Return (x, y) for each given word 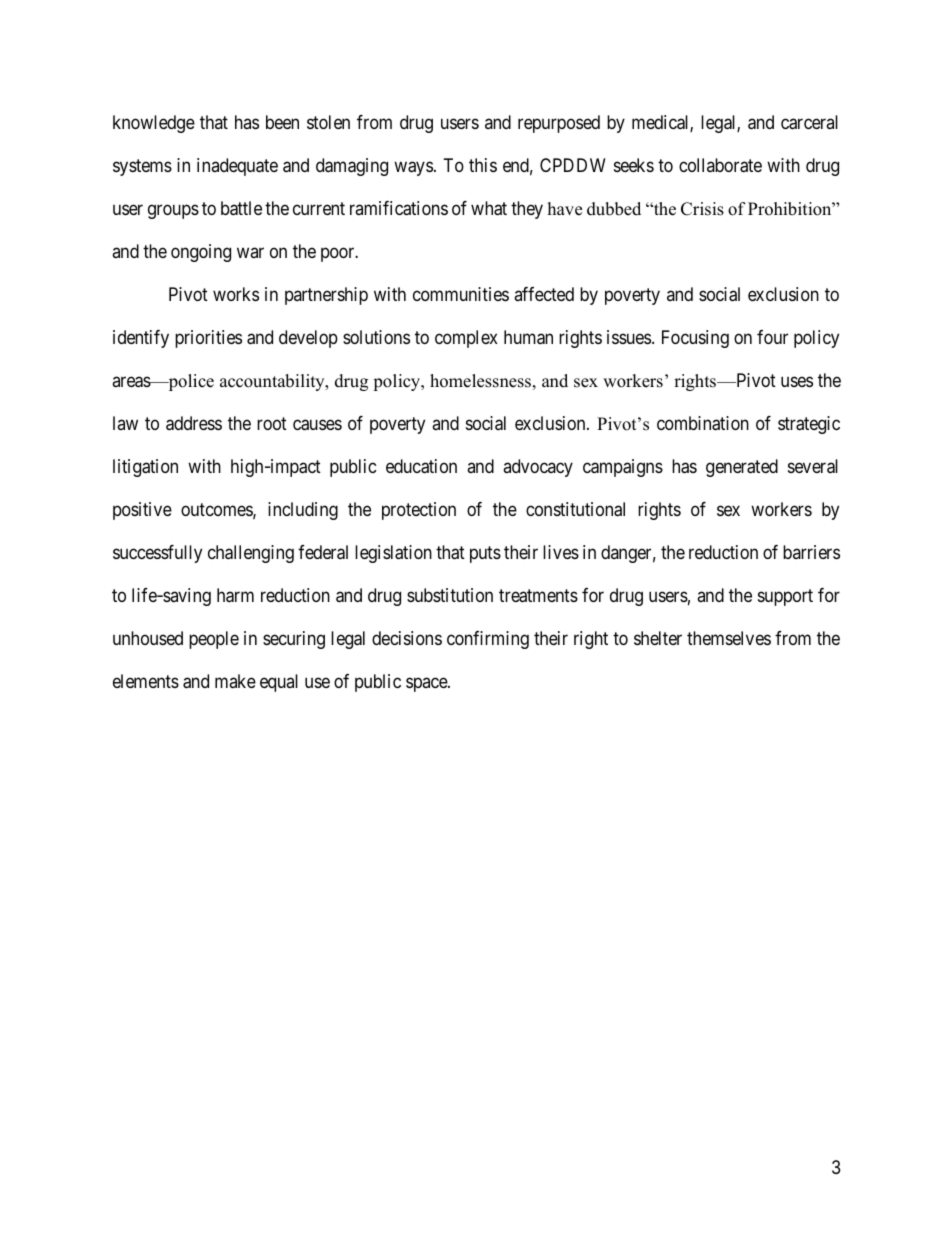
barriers (811, 552)
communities (461, 294)
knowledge (154, 124)
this (483, 165)
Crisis (702, 209)
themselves (729, 638)
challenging (251, 554)
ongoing (201, 253)
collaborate (720, 165)
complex (466, 339)
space (427, 684)
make (235, 681)
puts (485, 554)
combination (703, 423)
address (194, 423)
